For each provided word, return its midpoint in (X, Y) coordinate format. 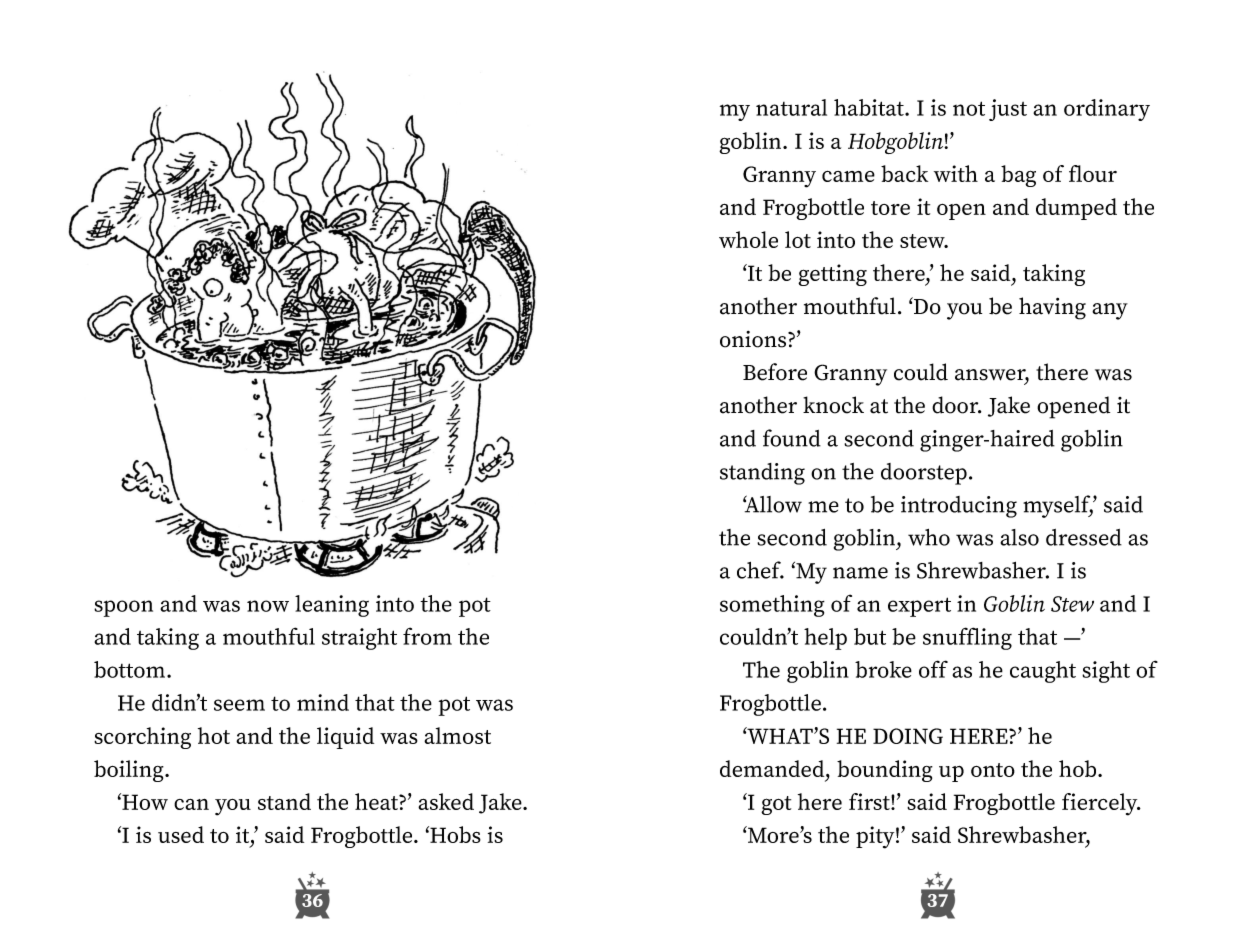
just (1008, 110)
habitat (870, 107)
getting (832, 275)
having (1052, 308)
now (268, 606)
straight (359, 639)
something (772, 606)
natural (791, 107)
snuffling (967, 638)
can (191, 804)
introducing (959, 507)
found (792, 438)
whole (748, 239)
